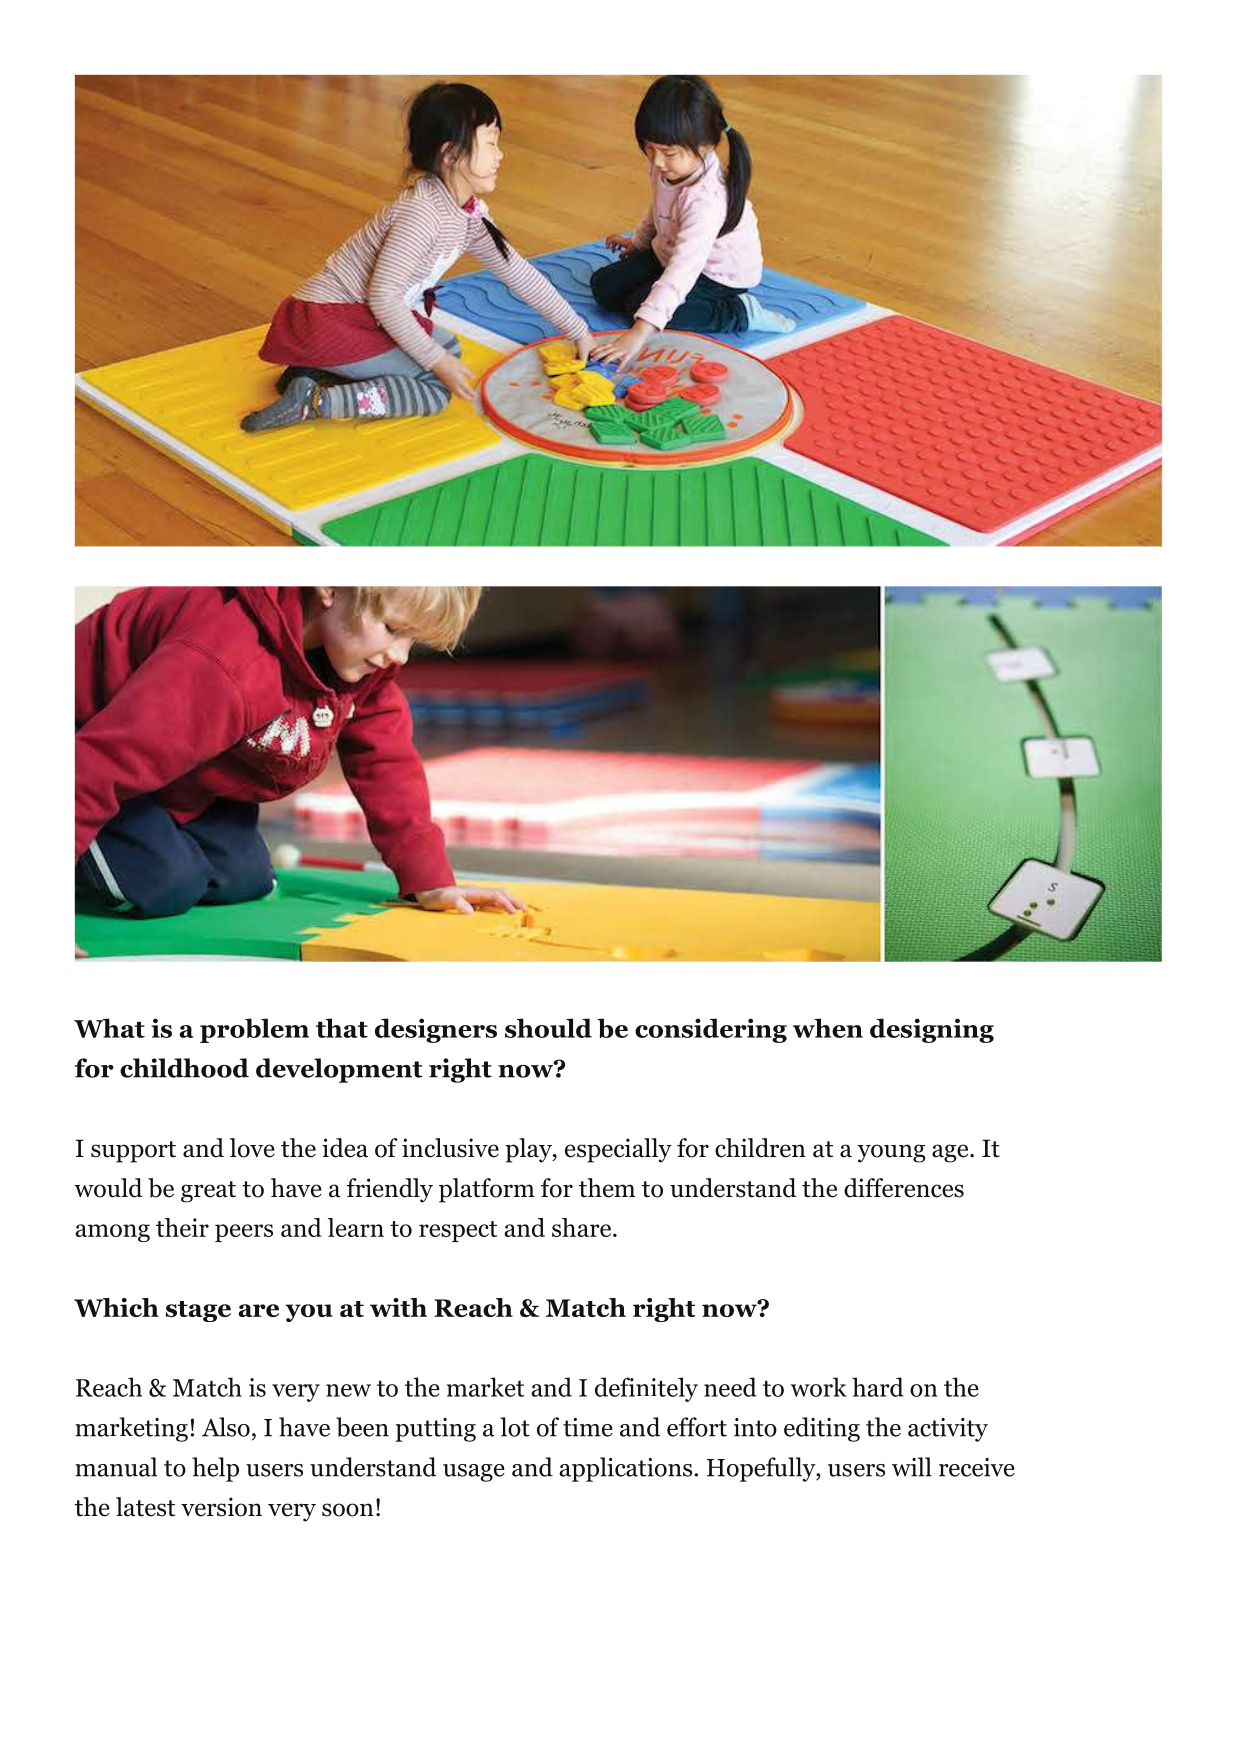  Describe the element at coordinates (548, 1028) in the screenshot. I see `should` at that location.
